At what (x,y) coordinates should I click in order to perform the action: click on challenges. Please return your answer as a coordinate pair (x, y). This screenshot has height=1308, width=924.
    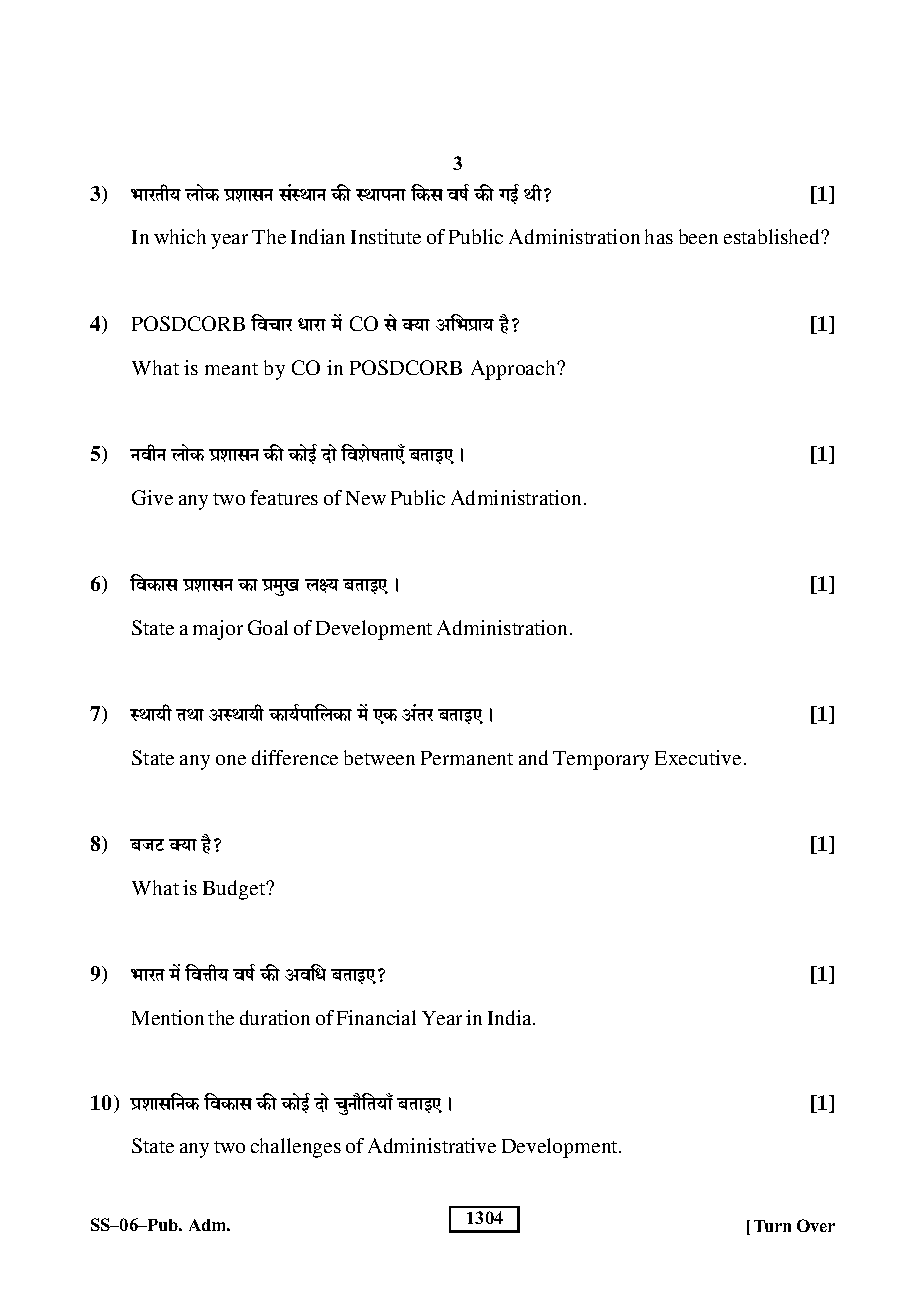
    Looking at the image, I should click on (296, 1148).
